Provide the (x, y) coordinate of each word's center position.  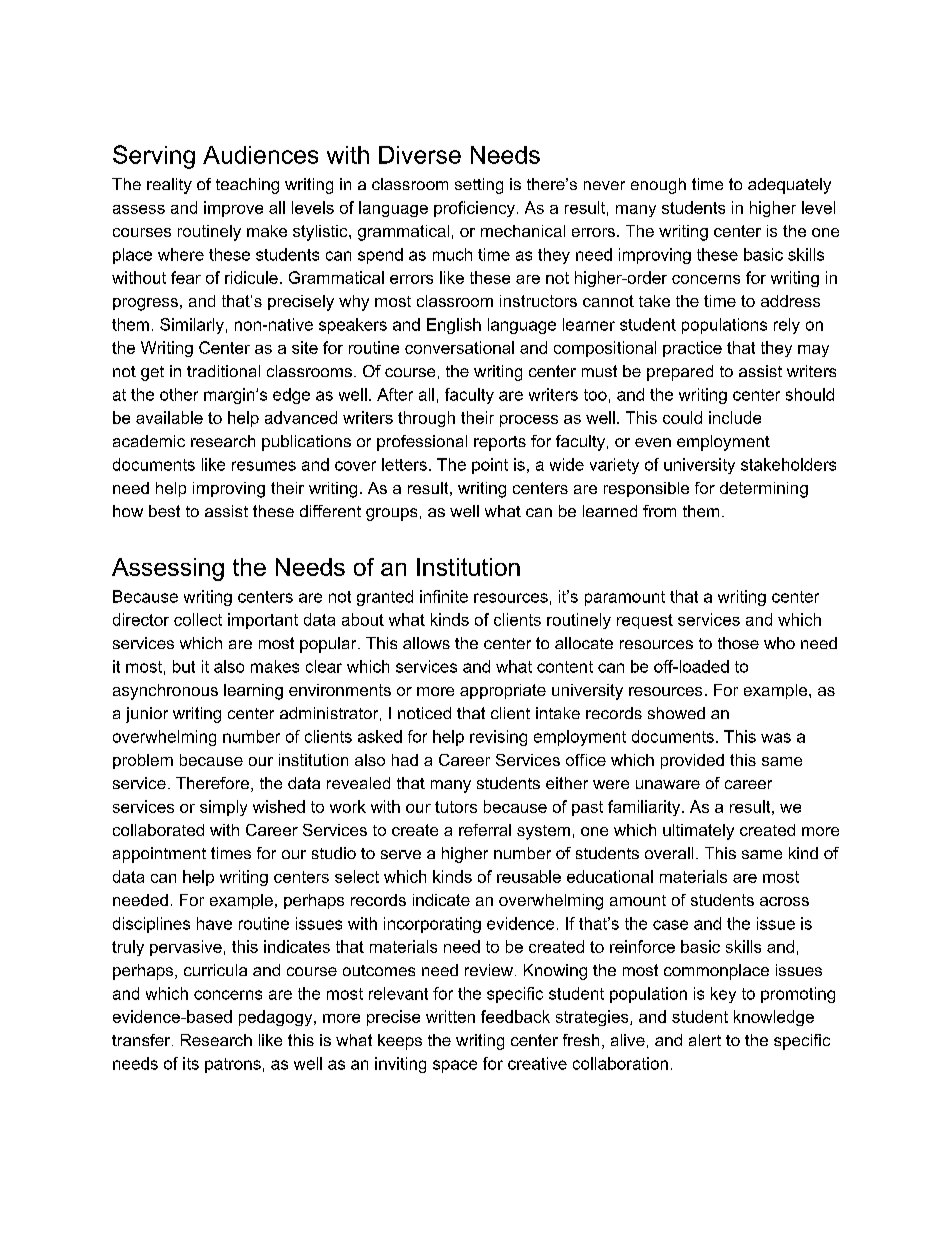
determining (764, 490)
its (191, 1063)
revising (498, 738)
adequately (789, 186)
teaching (247, 186)
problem (143, 761)
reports (500, 443)
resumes (264, 466)
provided (692, 761)
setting (479, 186)
